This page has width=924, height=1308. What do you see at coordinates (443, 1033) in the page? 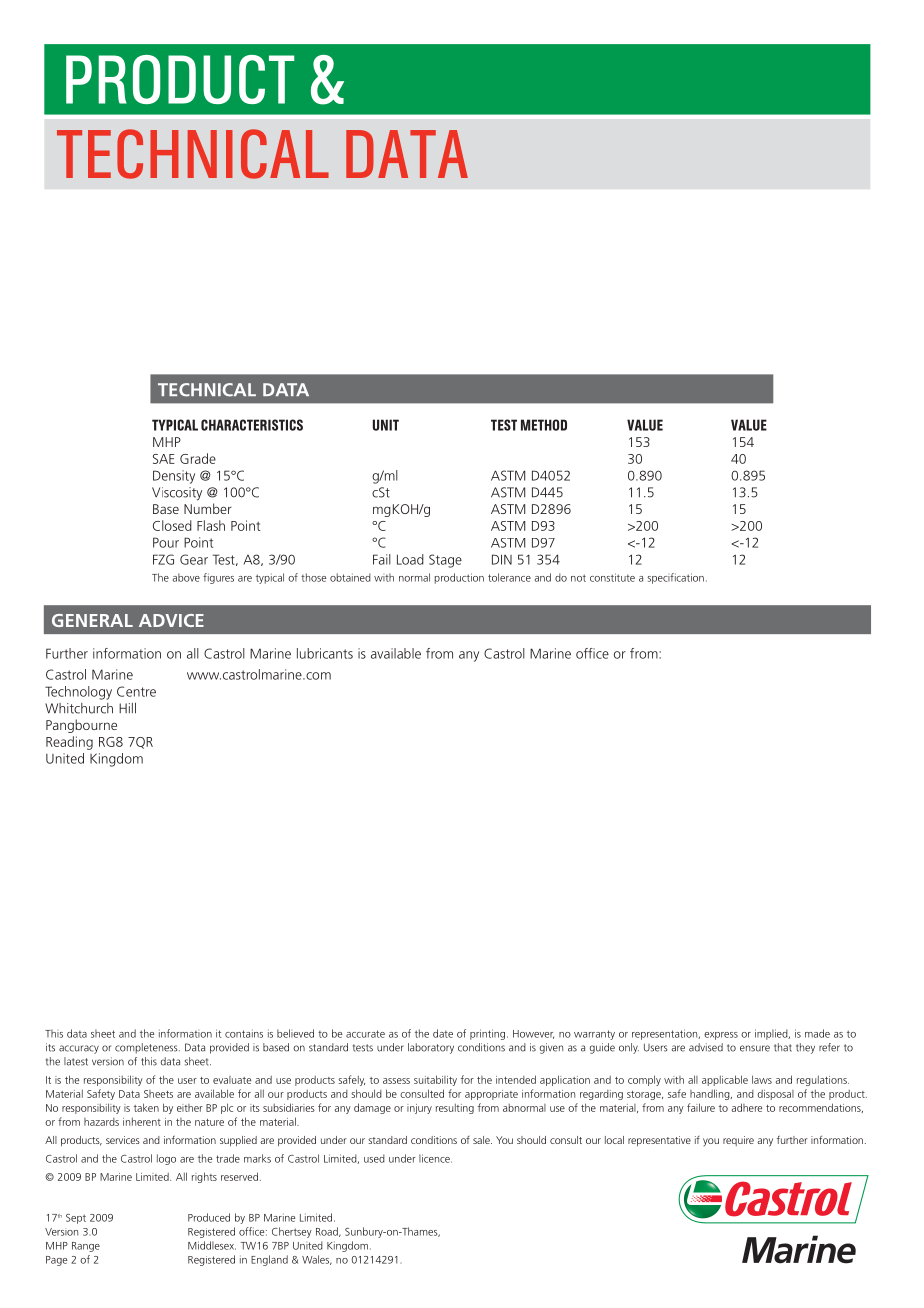
I see `date` at bounding box center [443, 1033].
